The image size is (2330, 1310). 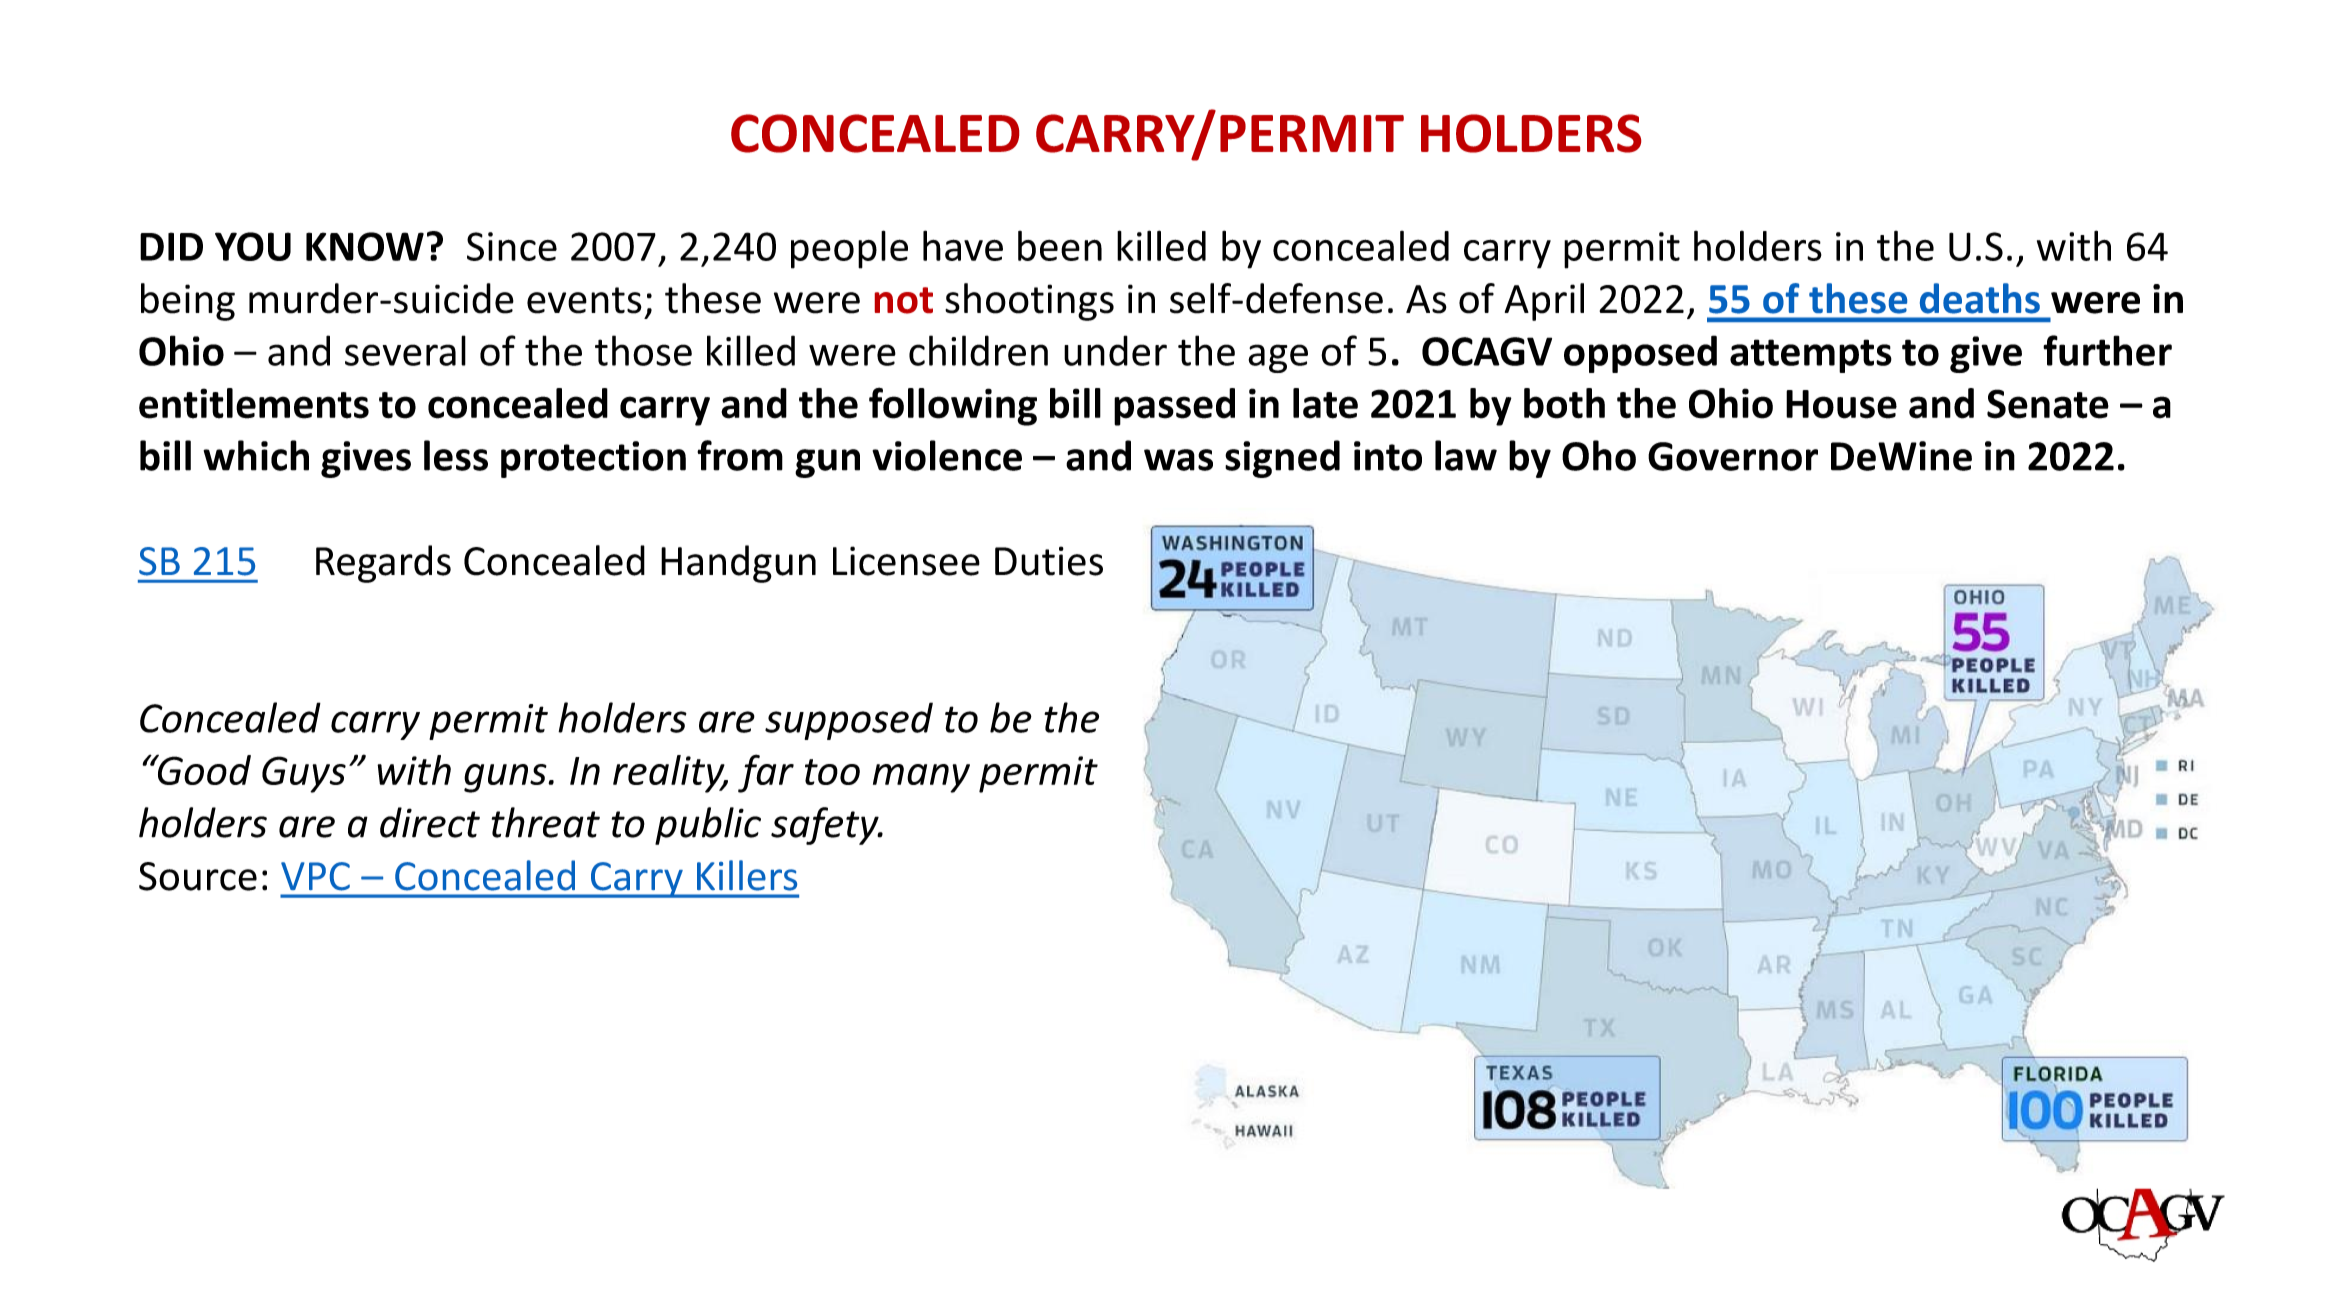 I want to click on Governor, so click(x=1733, y=456).
